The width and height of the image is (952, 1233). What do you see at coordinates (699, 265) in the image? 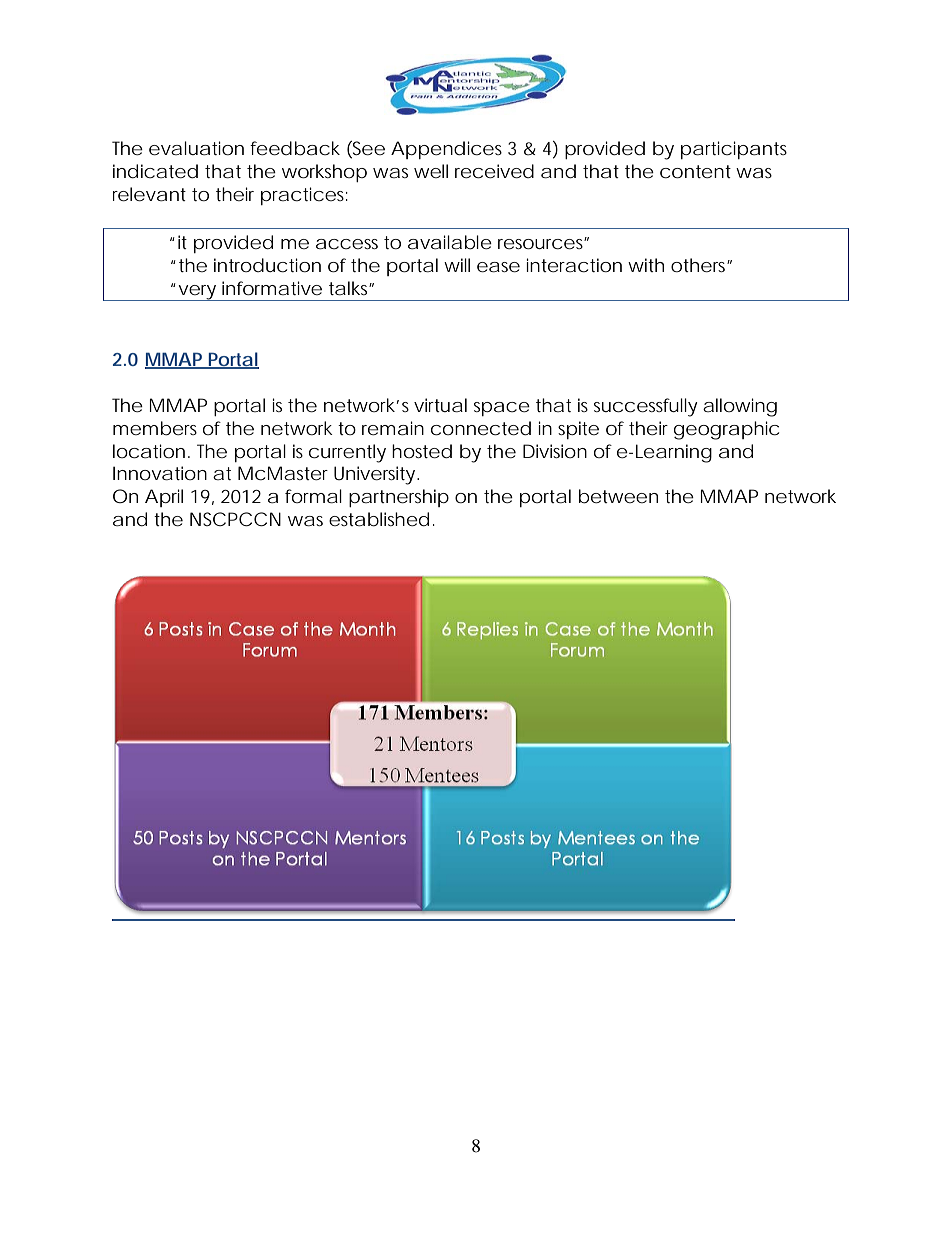
I see `others` at bounding box center [699, 265].
